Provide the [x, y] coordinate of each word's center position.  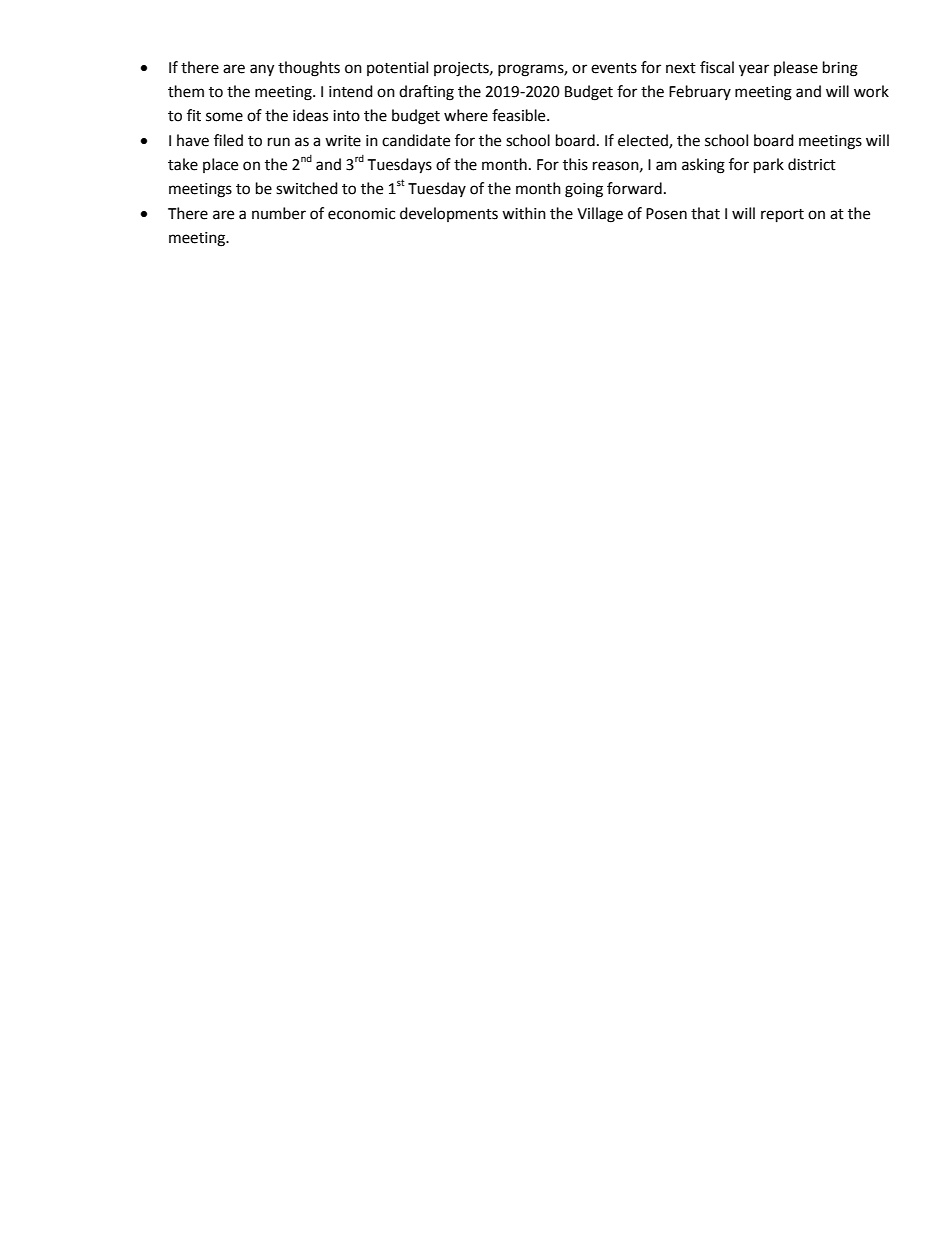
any [262, 70]
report [782, 216]
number [279, 213]
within [524, 213]
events [614, 68]
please [796, 68]
